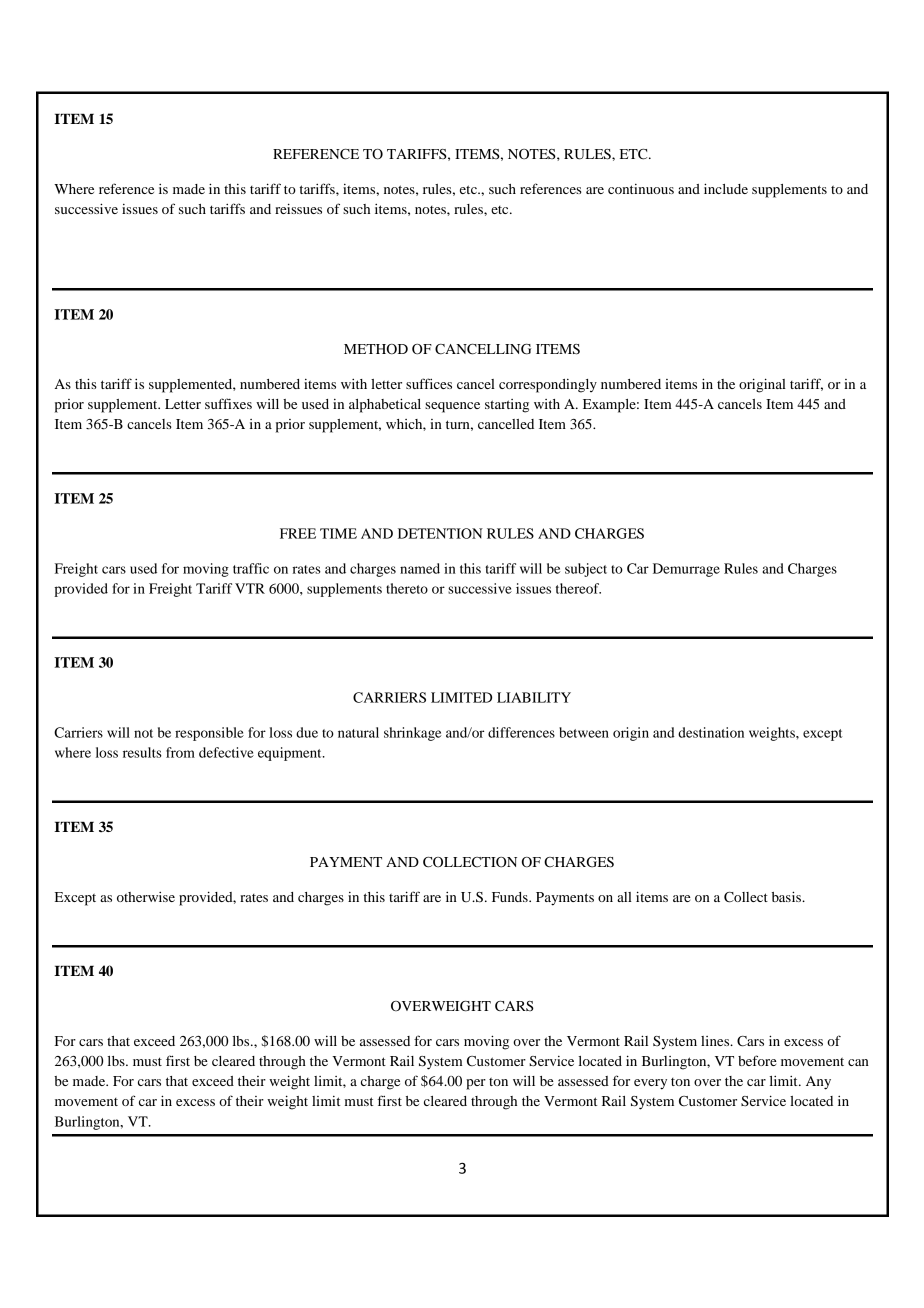 Image resolution: width=924 pixels, height=1308 pixels. What do you see at coordinates (711, 732) in the screenshot?
I see `destination` at bounding box center [711, 732].
